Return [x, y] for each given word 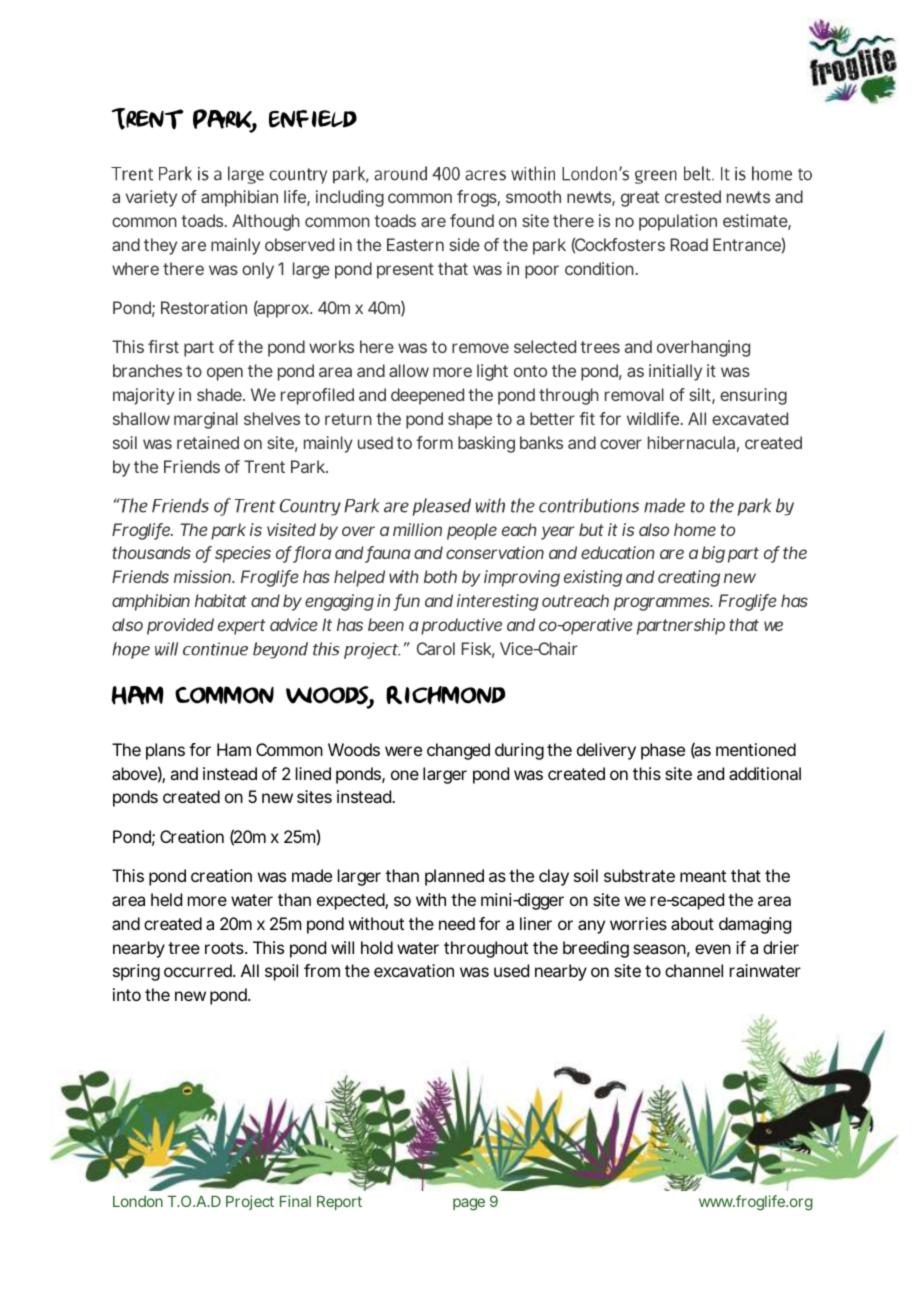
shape [470, 420]
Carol [436, 648]
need [457, 923]
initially [675, 372]
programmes [663, 604]
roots [225, 948]
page [469, 1204]
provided [180, 626]
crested [693, 196]
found [472, 220]
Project [250, 1202]
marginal [206, 420]
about [692, 923]
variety [151, 198]
